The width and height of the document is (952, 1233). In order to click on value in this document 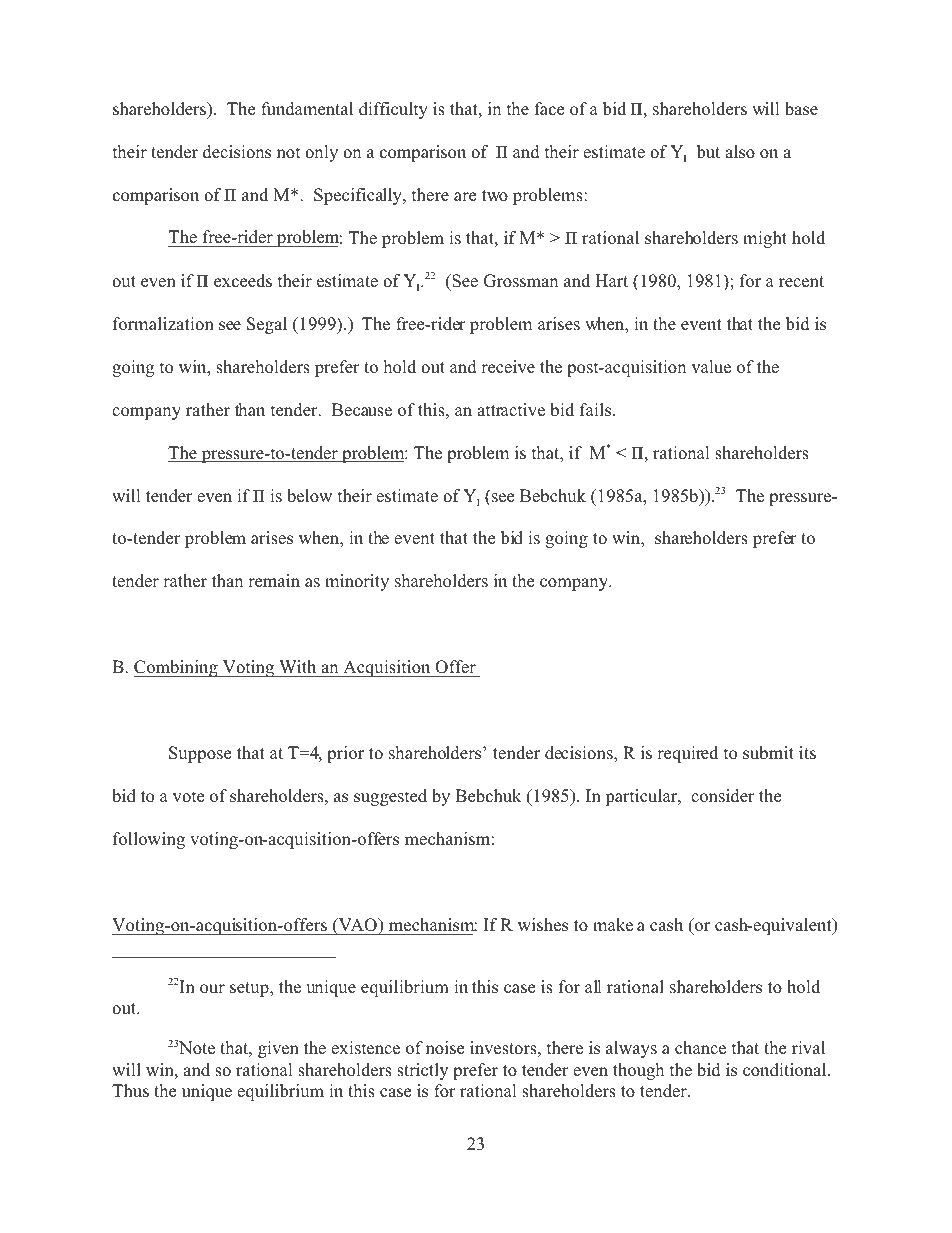, I will do `click(711, 367)`.
